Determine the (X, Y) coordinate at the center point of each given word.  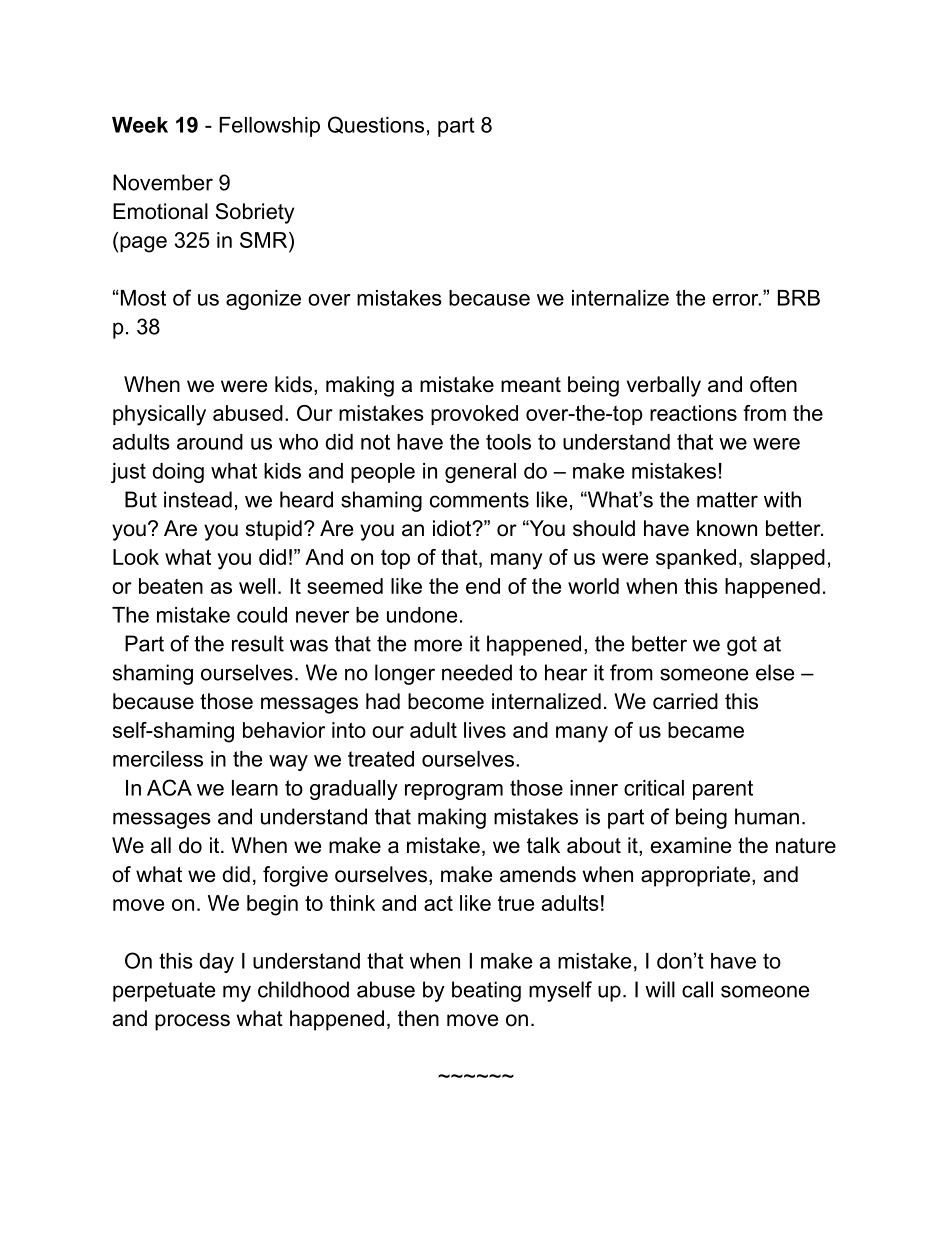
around (210, 442)
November (163, 182)
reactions (693, 413)
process (192, 1022)
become (446, 701)
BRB (799, 298)
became (706, 730)
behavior (284, 730)
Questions (376, 125)
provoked (474, 415)
